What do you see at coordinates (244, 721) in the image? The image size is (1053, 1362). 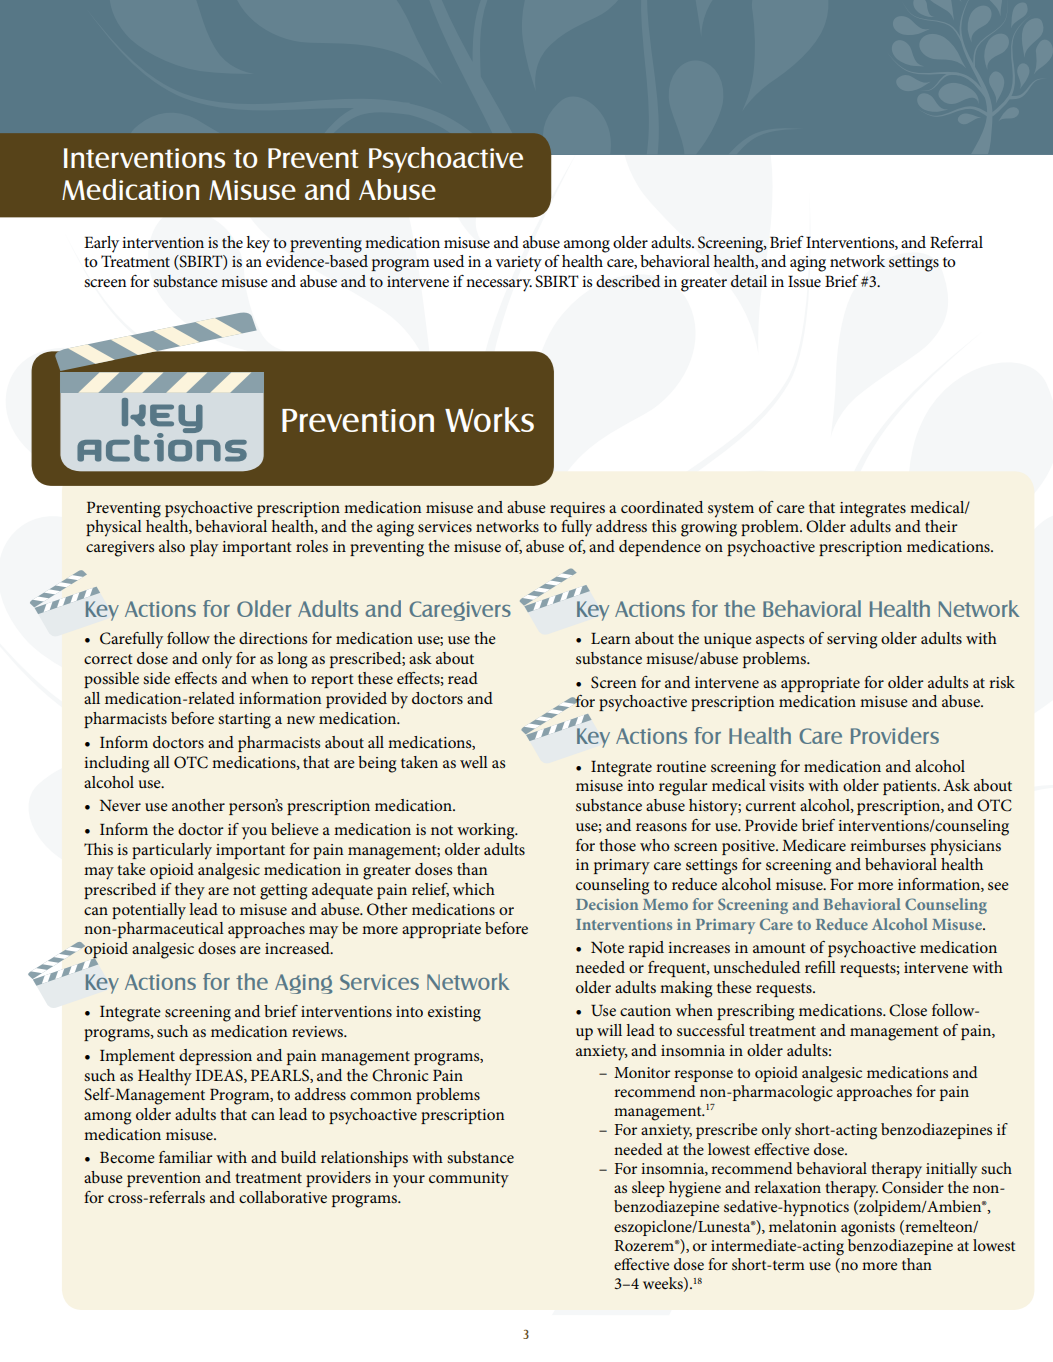 I see `starting` at bounding box center [244, 721].
